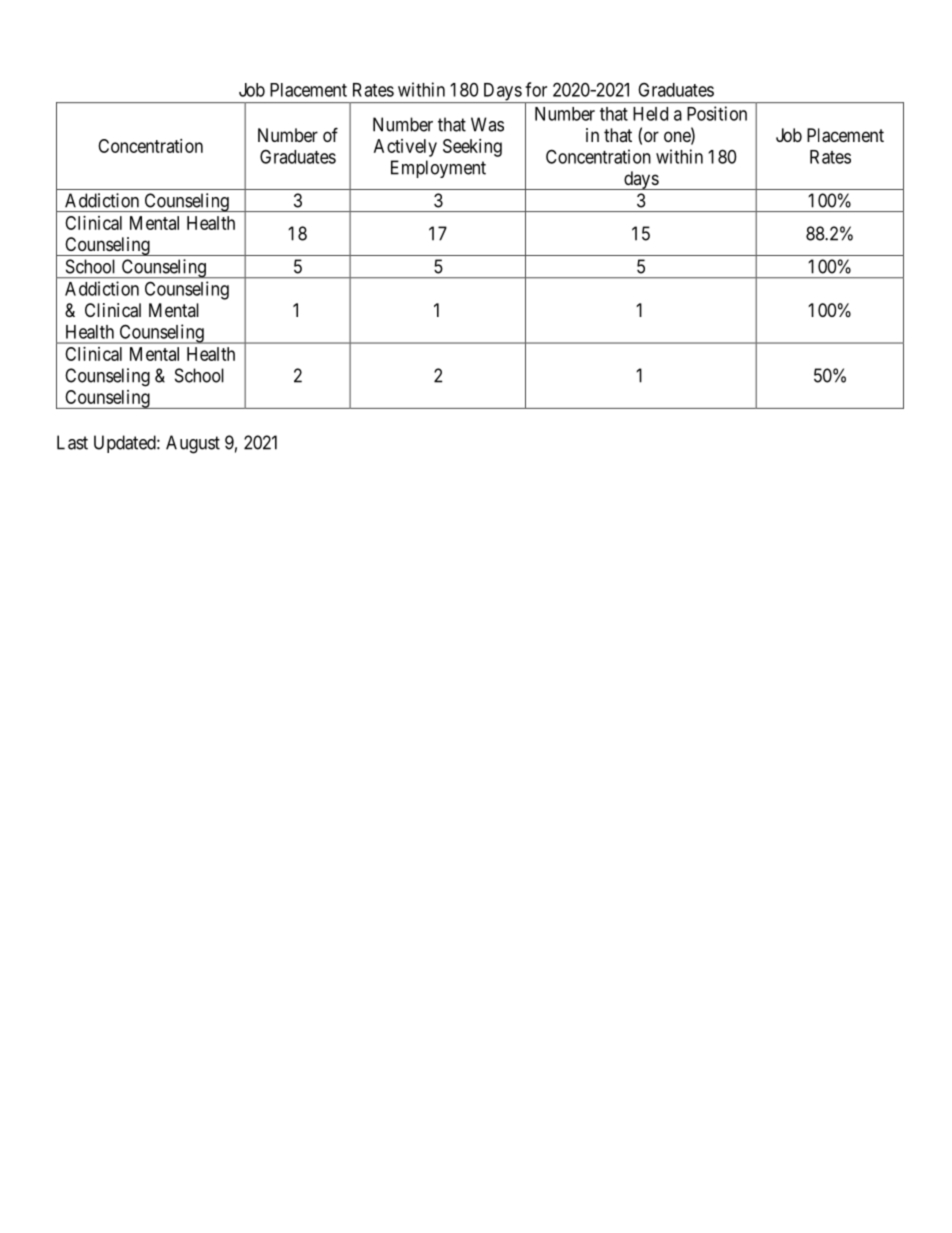 This screenshot has height=1233, width=952. Describe the element at coordinates (438, 169) in the screenshot. I see `Employment` at that location.
